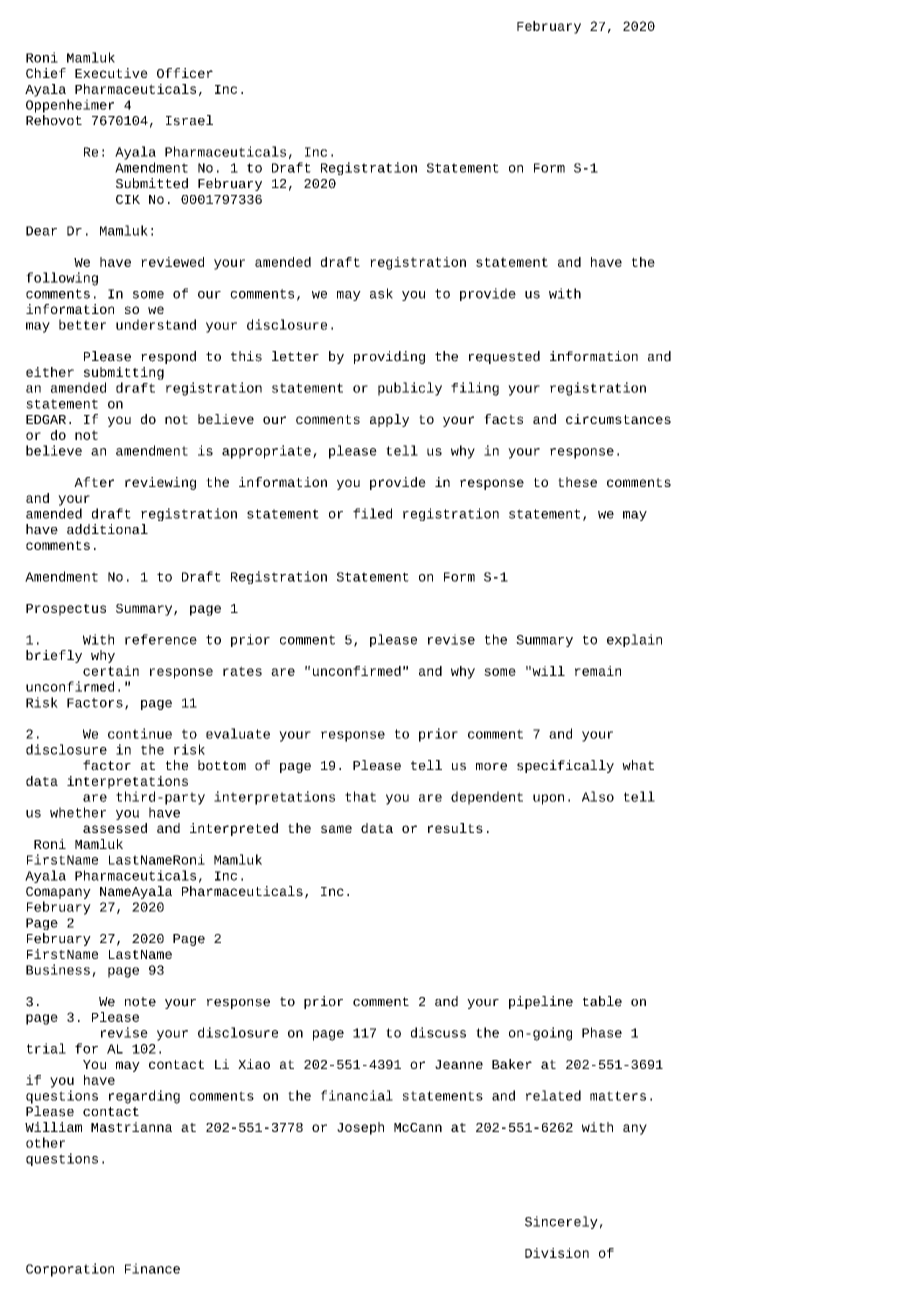  I want to click on remain, so click(598, 671).
